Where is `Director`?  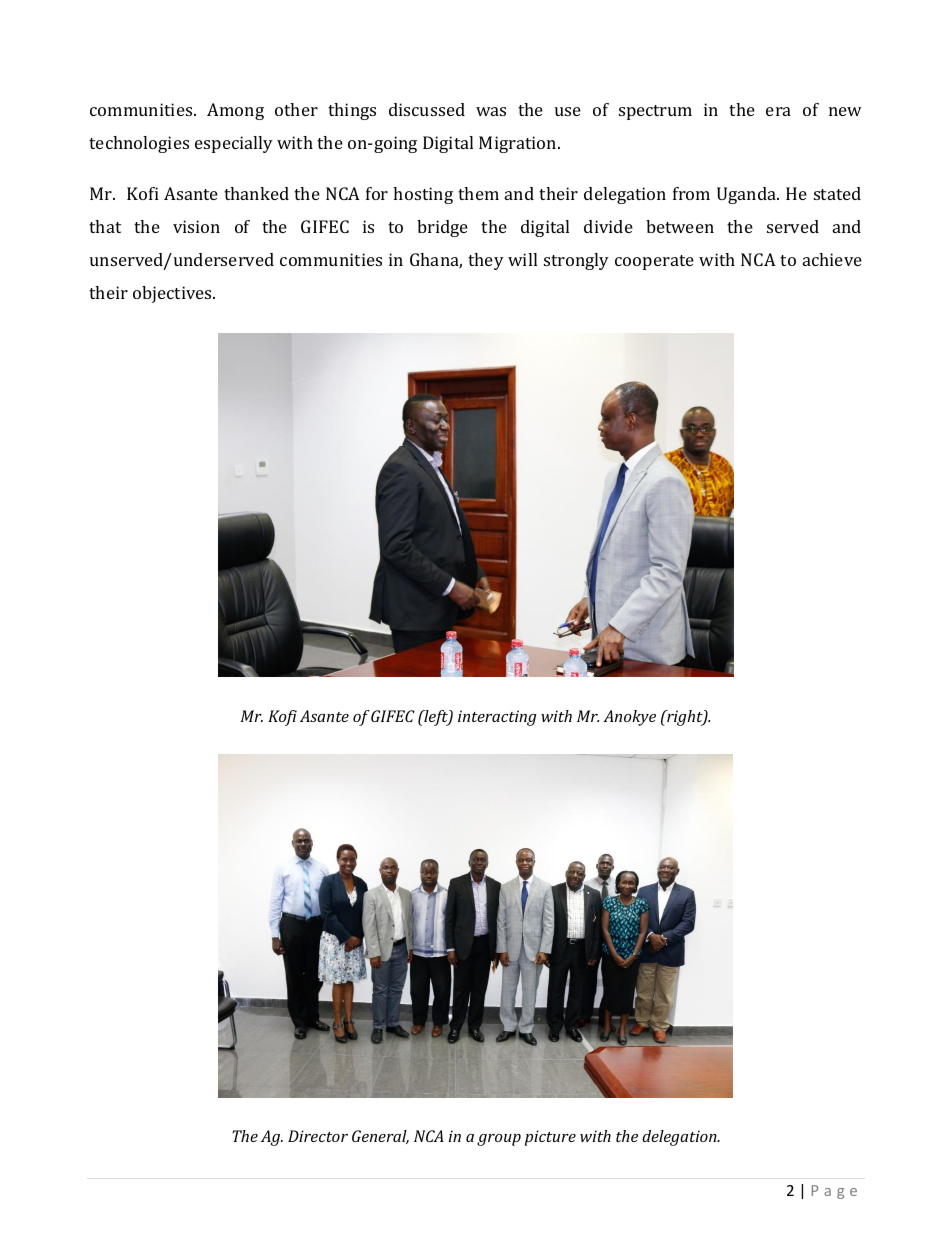 Director is located at coordinates (318, 1136).
